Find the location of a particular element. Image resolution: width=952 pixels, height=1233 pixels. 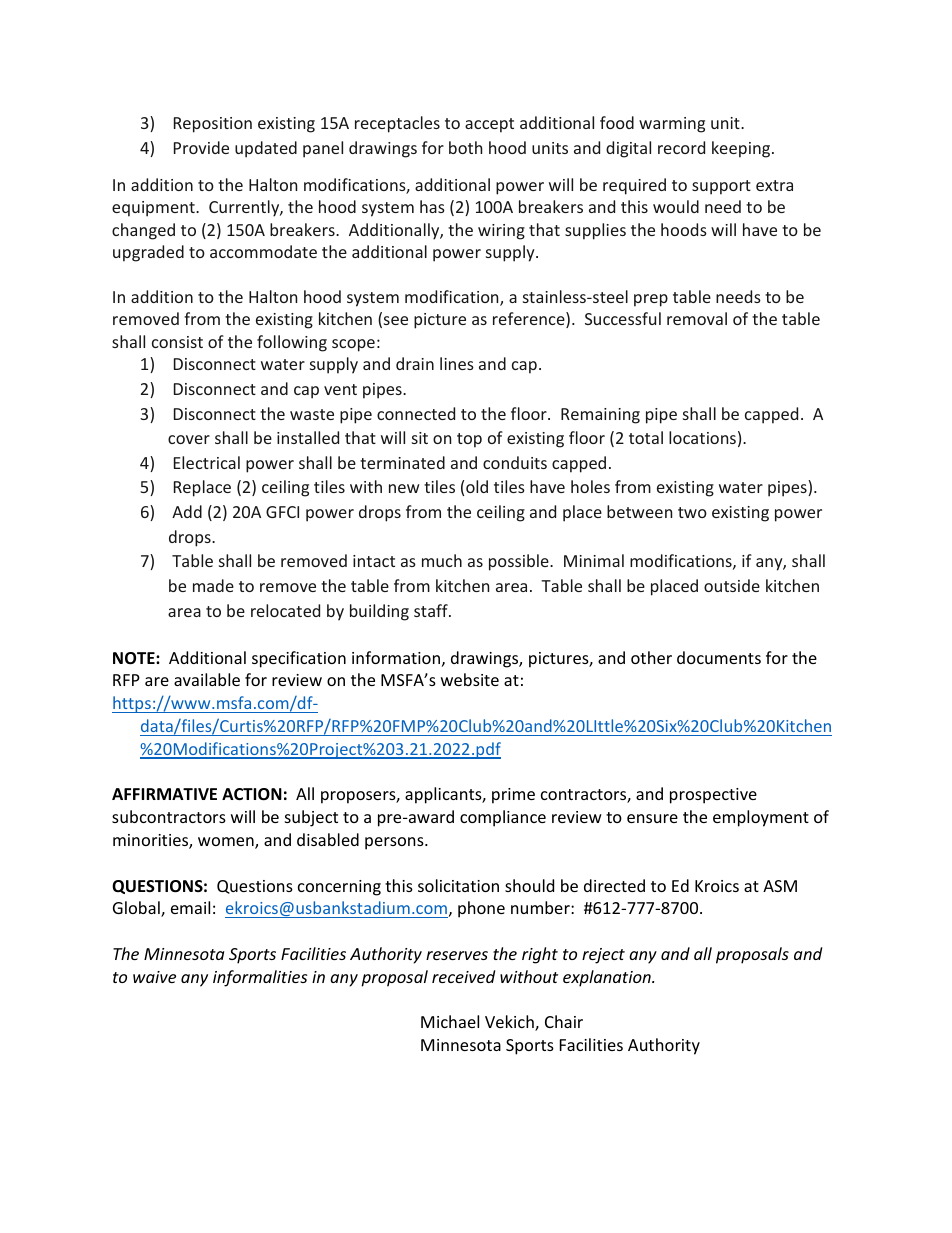

much is located at coordinates (442, 560).
